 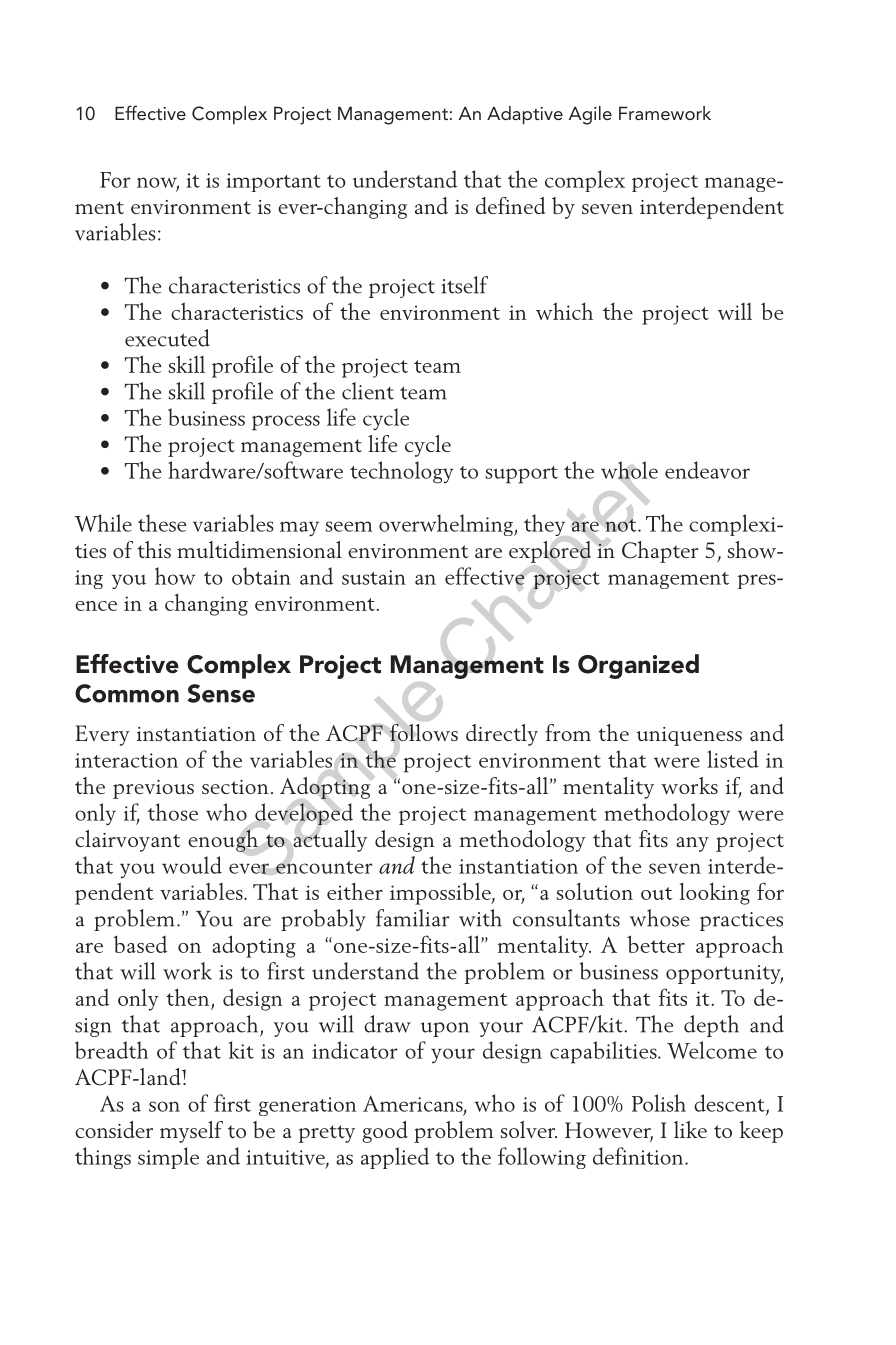 I want to click on follows, so click(x=424, y=733).
